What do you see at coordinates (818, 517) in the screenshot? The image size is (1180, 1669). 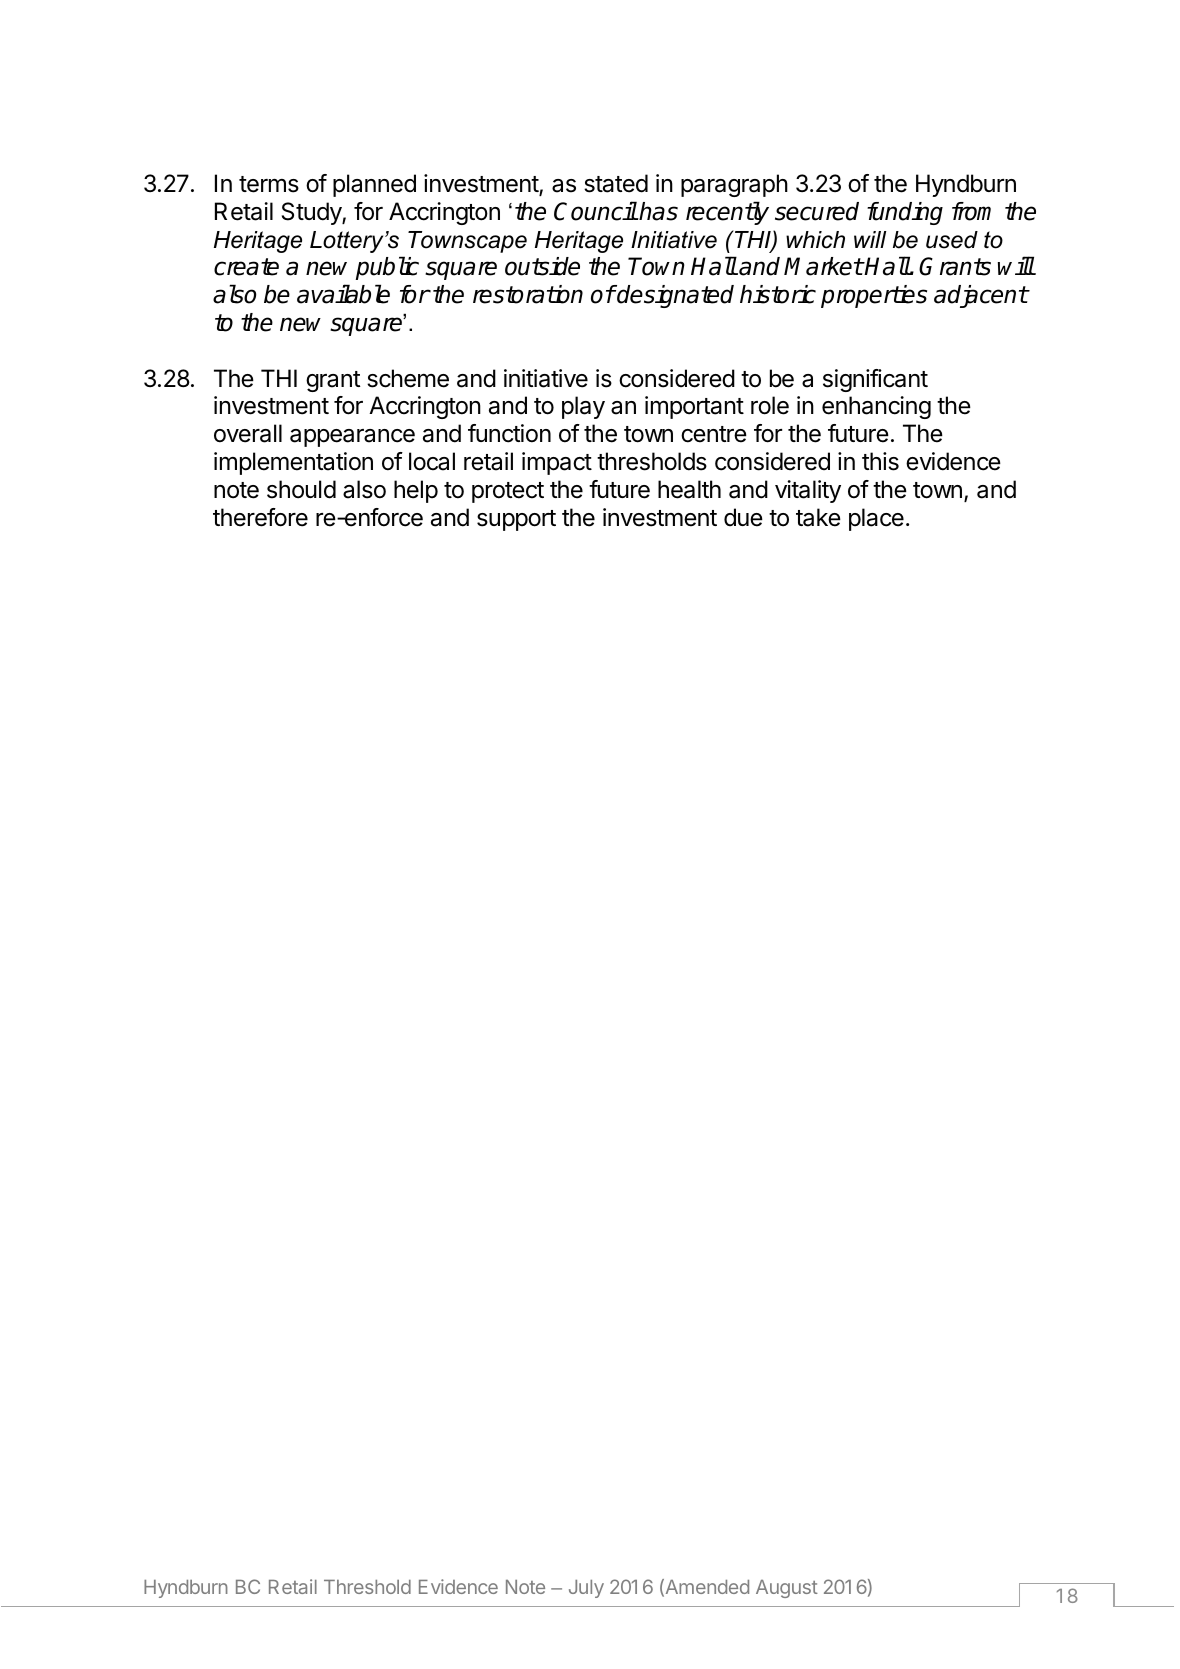 I see `take` at bounding box center [818, 517].
